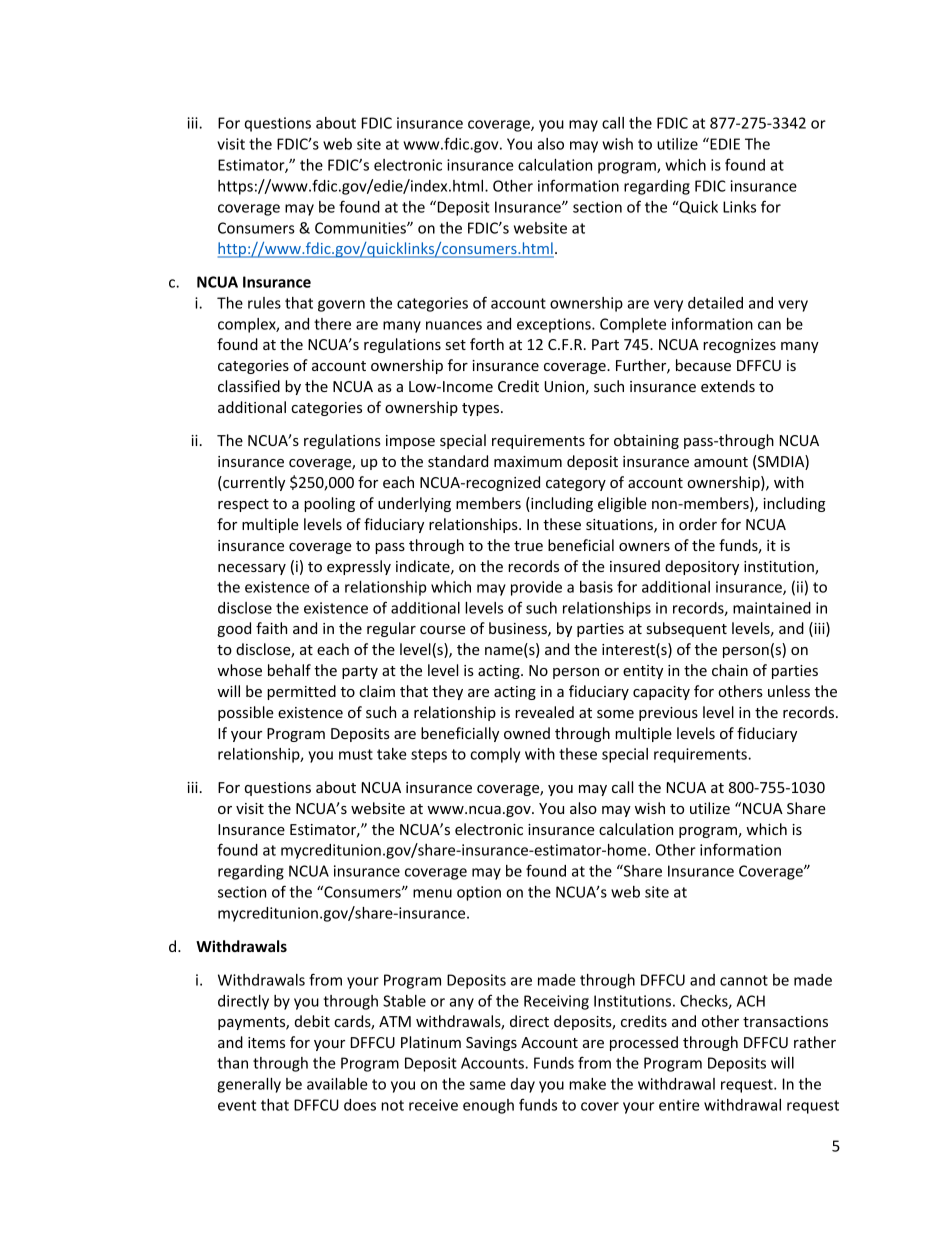 This screenshot has width=952, height=1233. I want to click on entire, so click(679, 1105).
